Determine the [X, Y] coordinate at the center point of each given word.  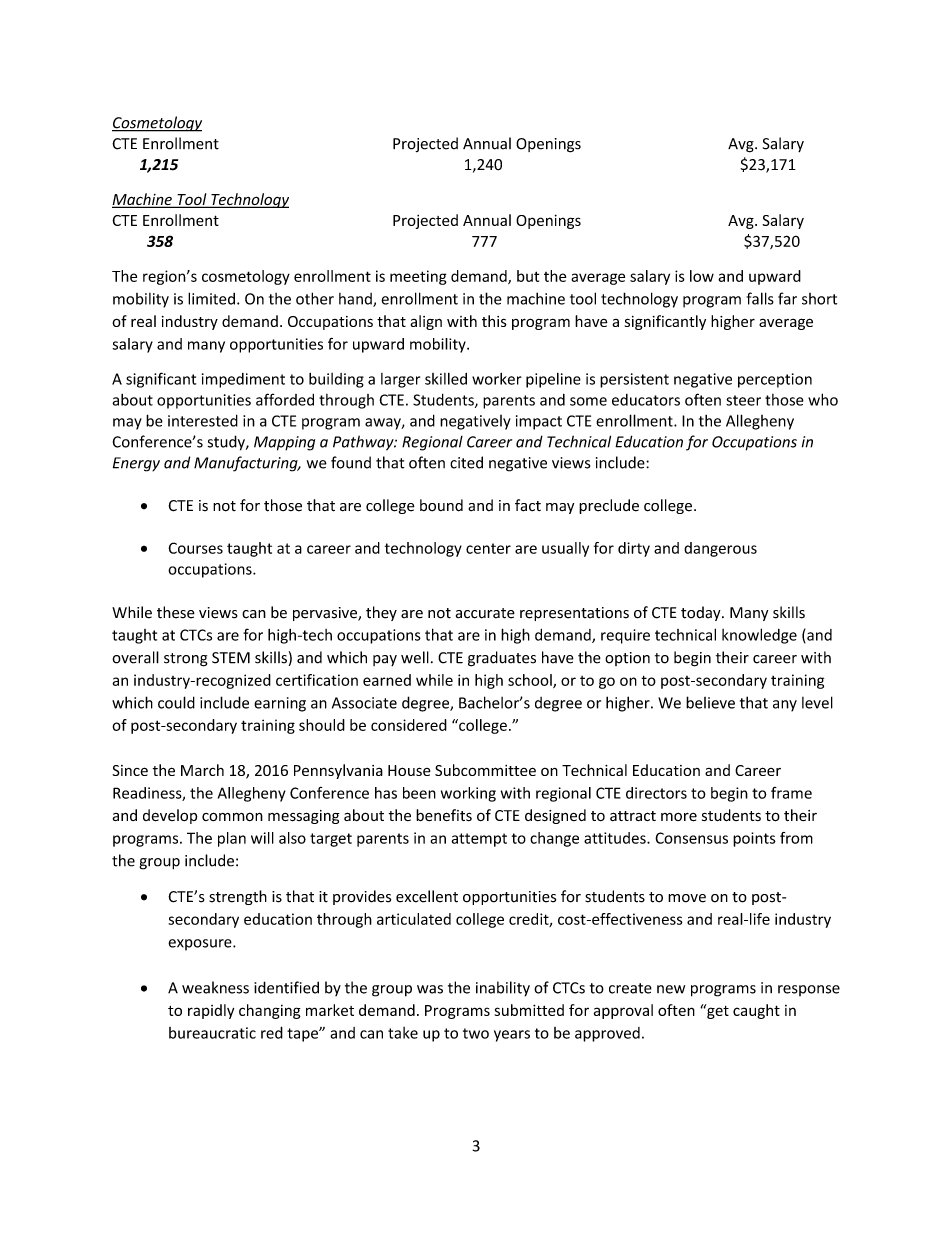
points [754, 839]
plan [232, 839]
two [476, 1033]
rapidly [211, 1011]
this [494, 321]
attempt [479, 840]
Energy [136, 464]
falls [760, 298]
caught [756, 1011]
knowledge [759, 636]
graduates [502, 659]
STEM [231, 658]
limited [211, 298]
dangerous [720, 549]
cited [466, 462]
